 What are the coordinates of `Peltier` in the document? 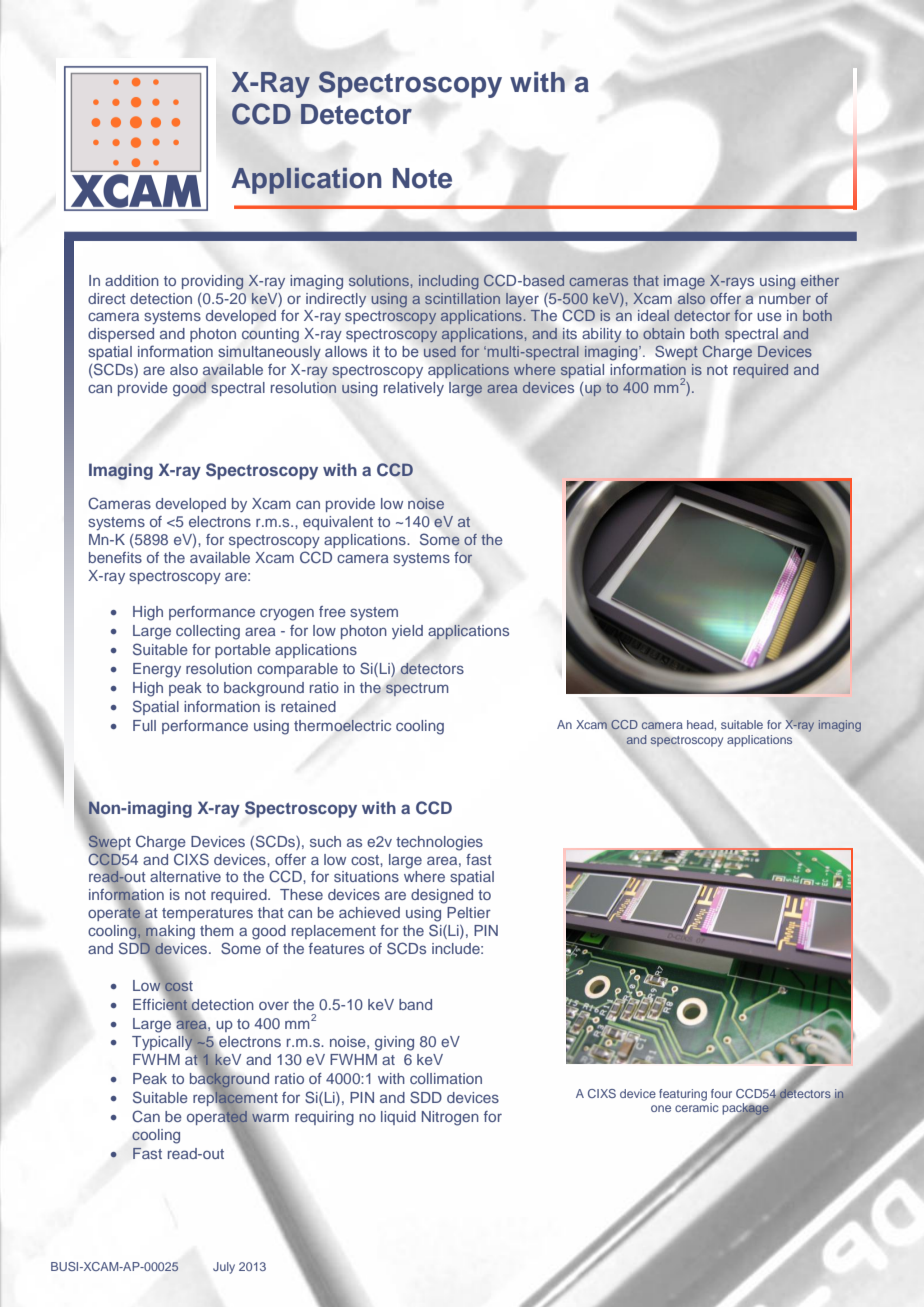 It's located at (469, 912).
